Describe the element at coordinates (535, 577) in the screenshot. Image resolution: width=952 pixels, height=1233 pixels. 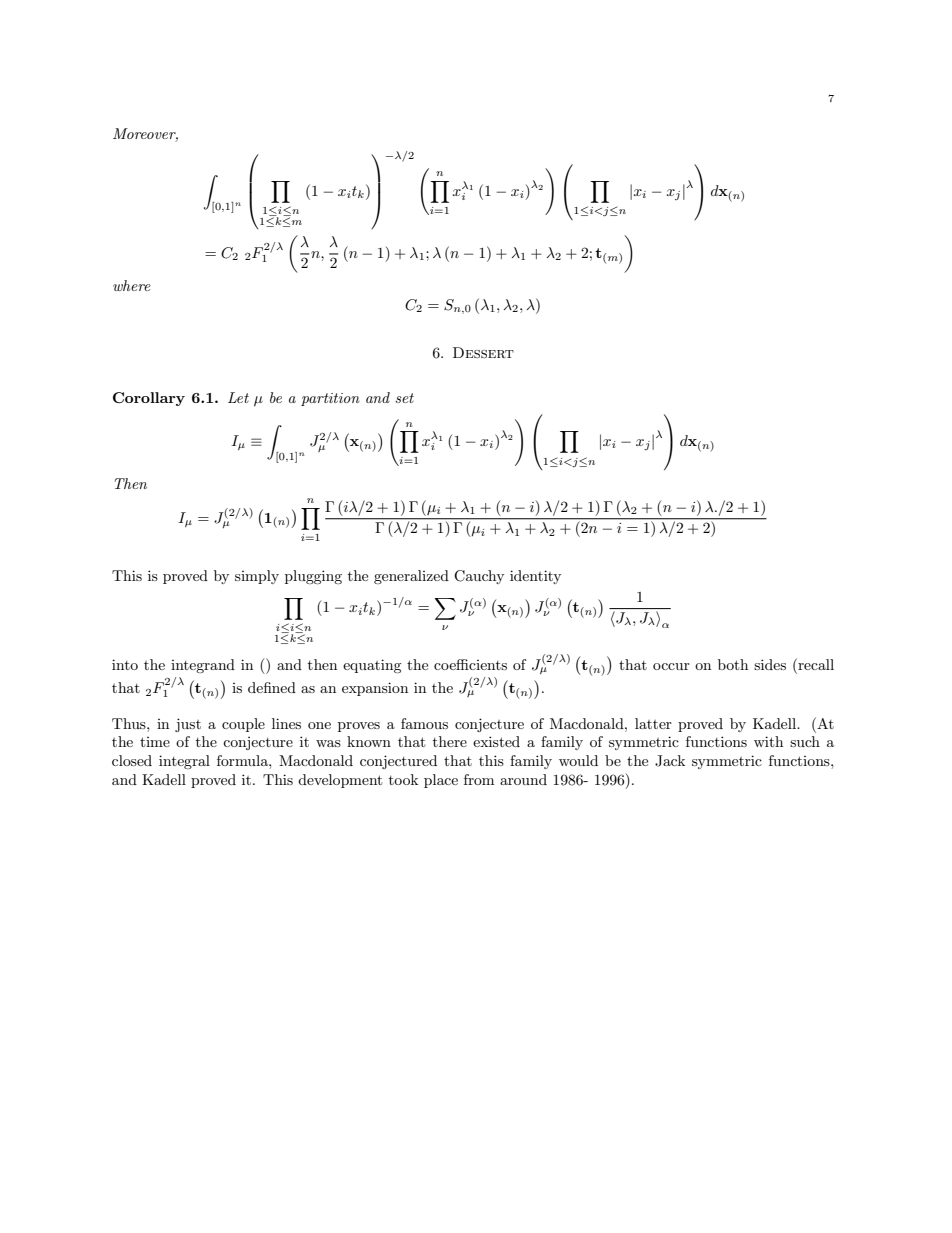
I see `identity` at that location.
